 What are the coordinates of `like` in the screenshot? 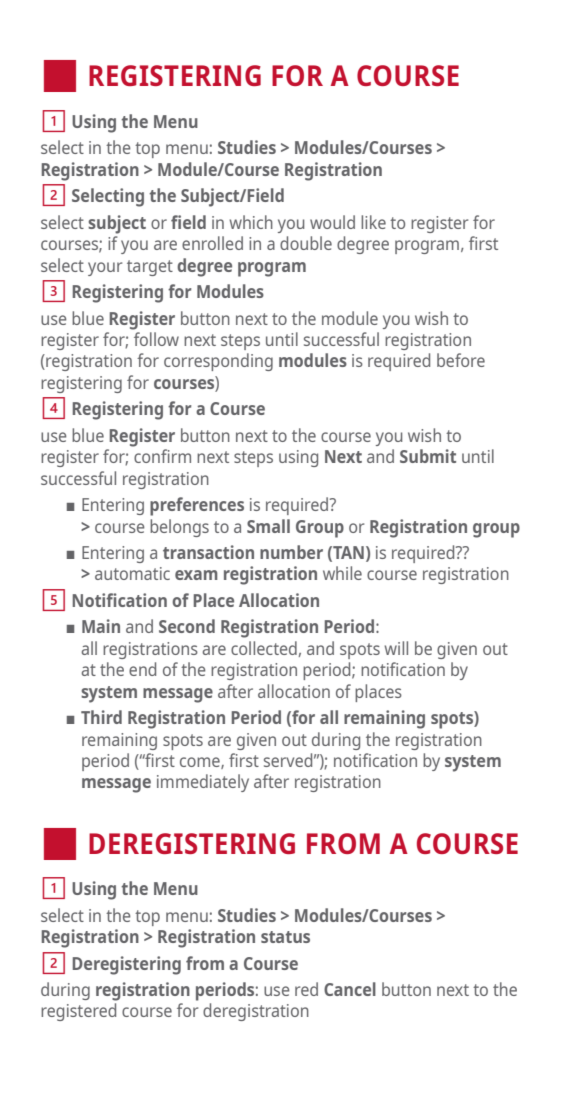 It's located at (373, 222).
